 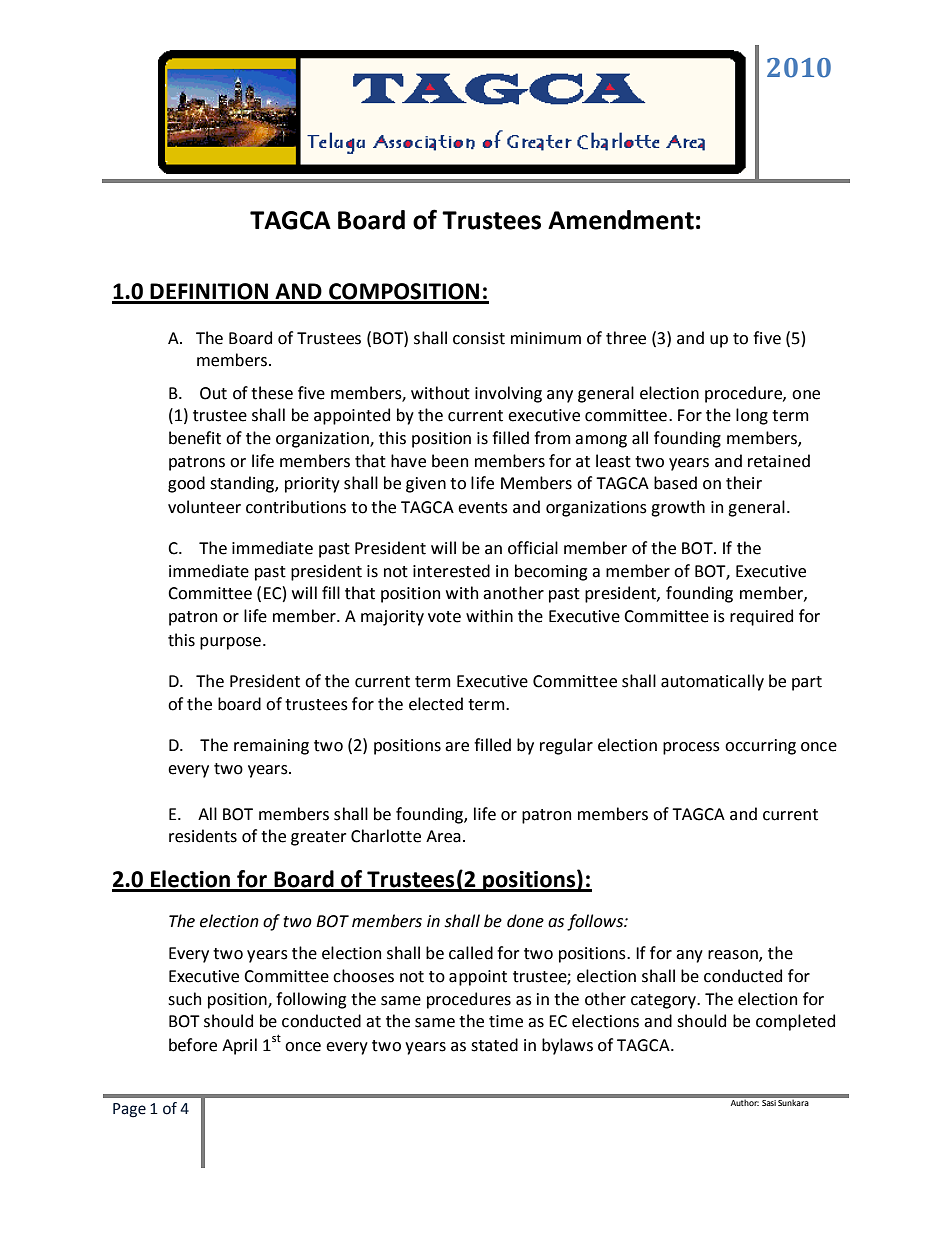 I want to click on automatically, so click(x=712, y=682).
